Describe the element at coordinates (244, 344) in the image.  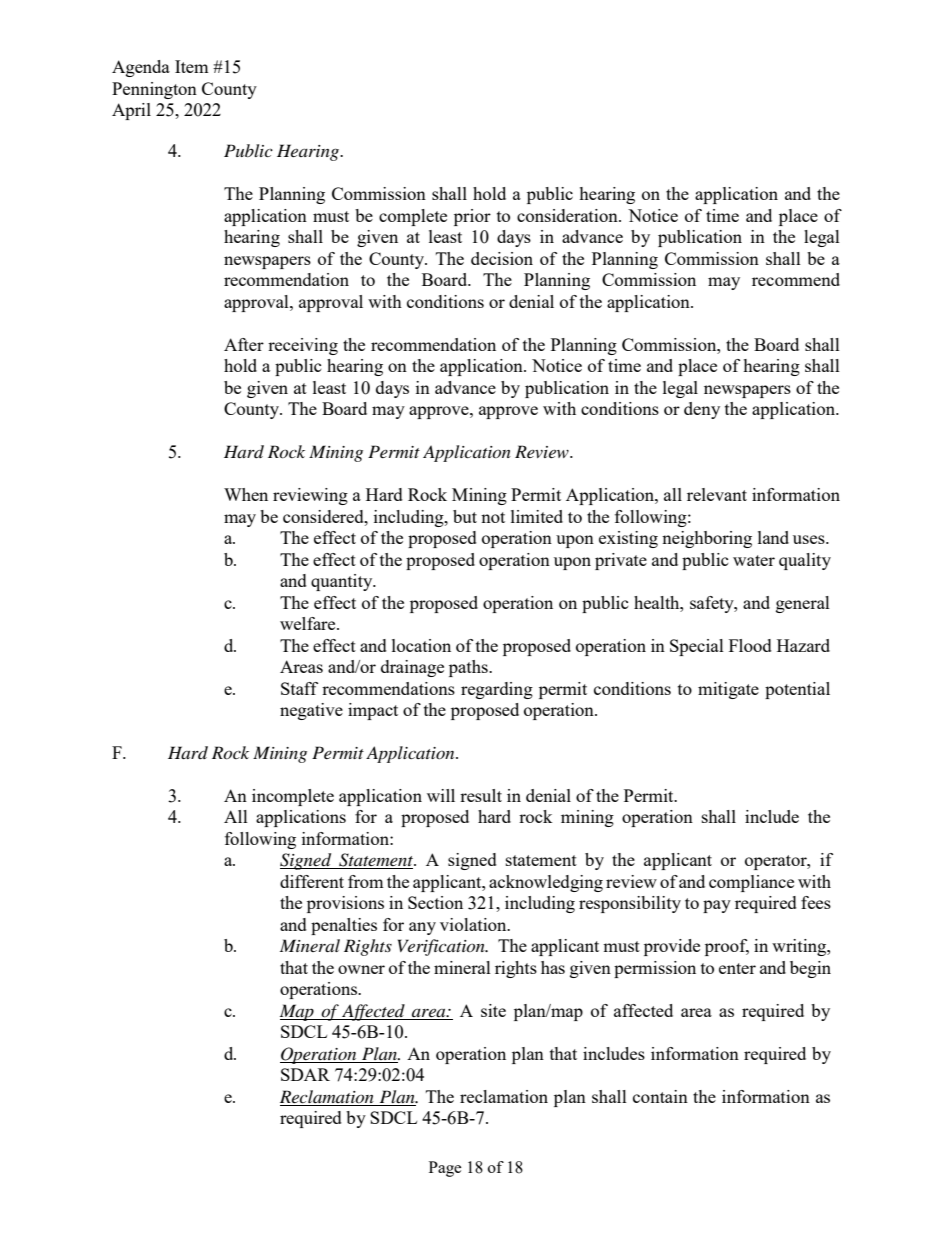
I see `After` at that location.
